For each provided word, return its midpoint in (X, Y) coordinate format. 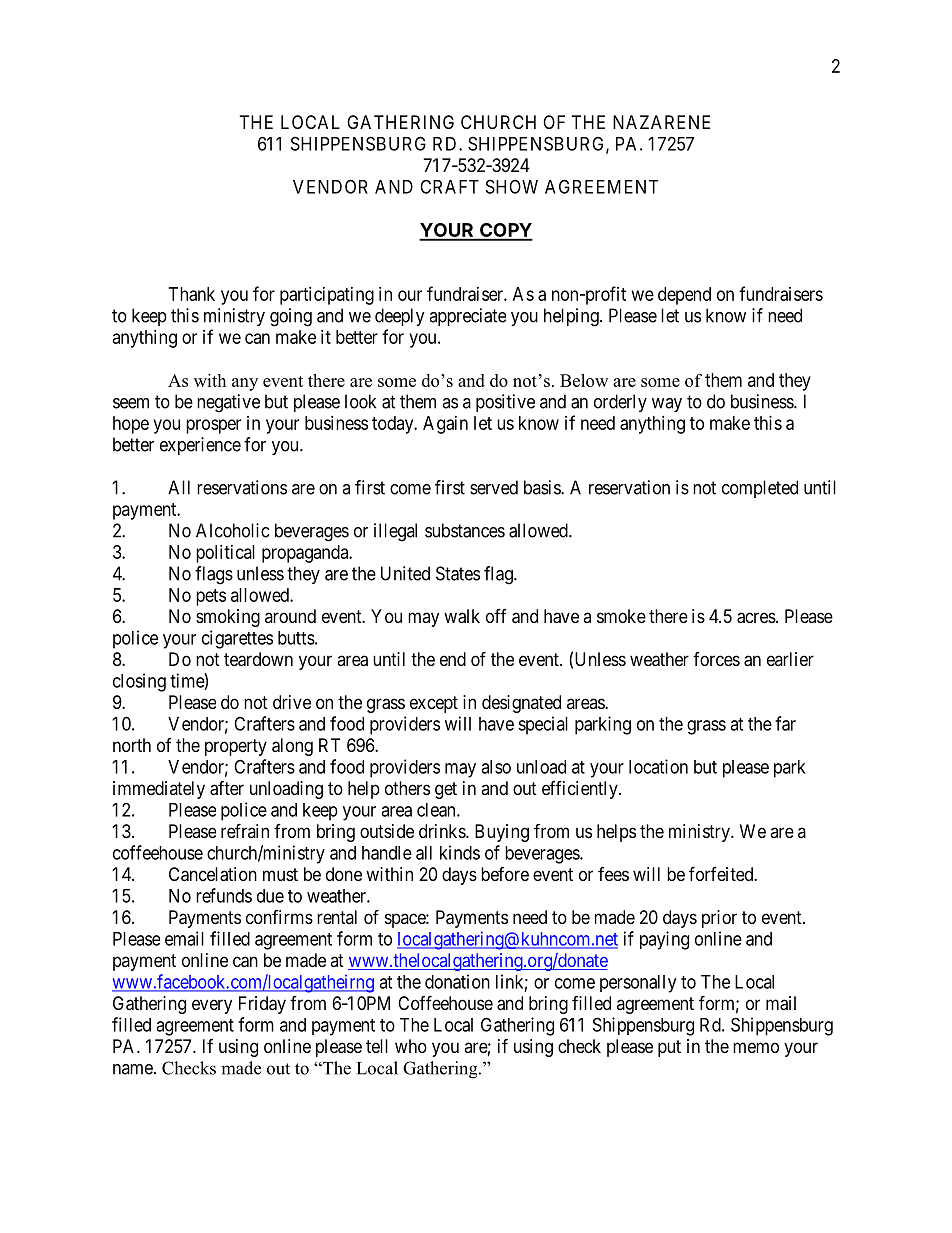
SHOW (512, 186)
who (411, 1046)
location (658, 766)
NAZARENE (661, 122)
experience (200, 446)
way (667, 405)
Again (445, 425)
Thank (192, 294)
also (496, 767)
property (236, 747)
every (212, 1006)
